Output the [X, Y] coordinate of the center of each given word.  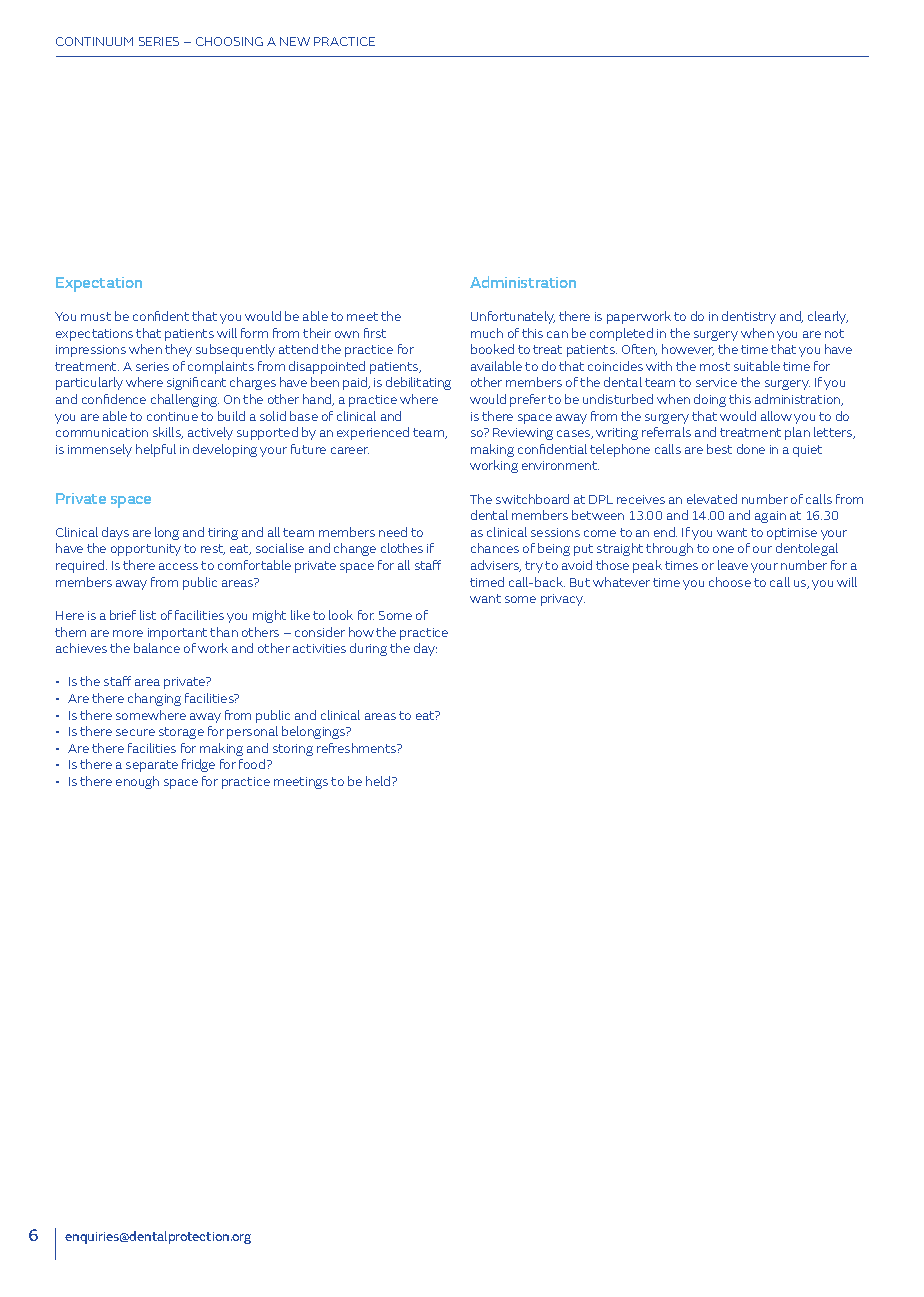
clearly [828, 317]
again [770, 517]
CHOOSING [229, 41]
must [96, 316]
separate [152, 766]
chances [495, 548]
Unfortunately [513, 317]
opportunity [146, 550]
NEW [295, 41]
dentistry [749, 317]
